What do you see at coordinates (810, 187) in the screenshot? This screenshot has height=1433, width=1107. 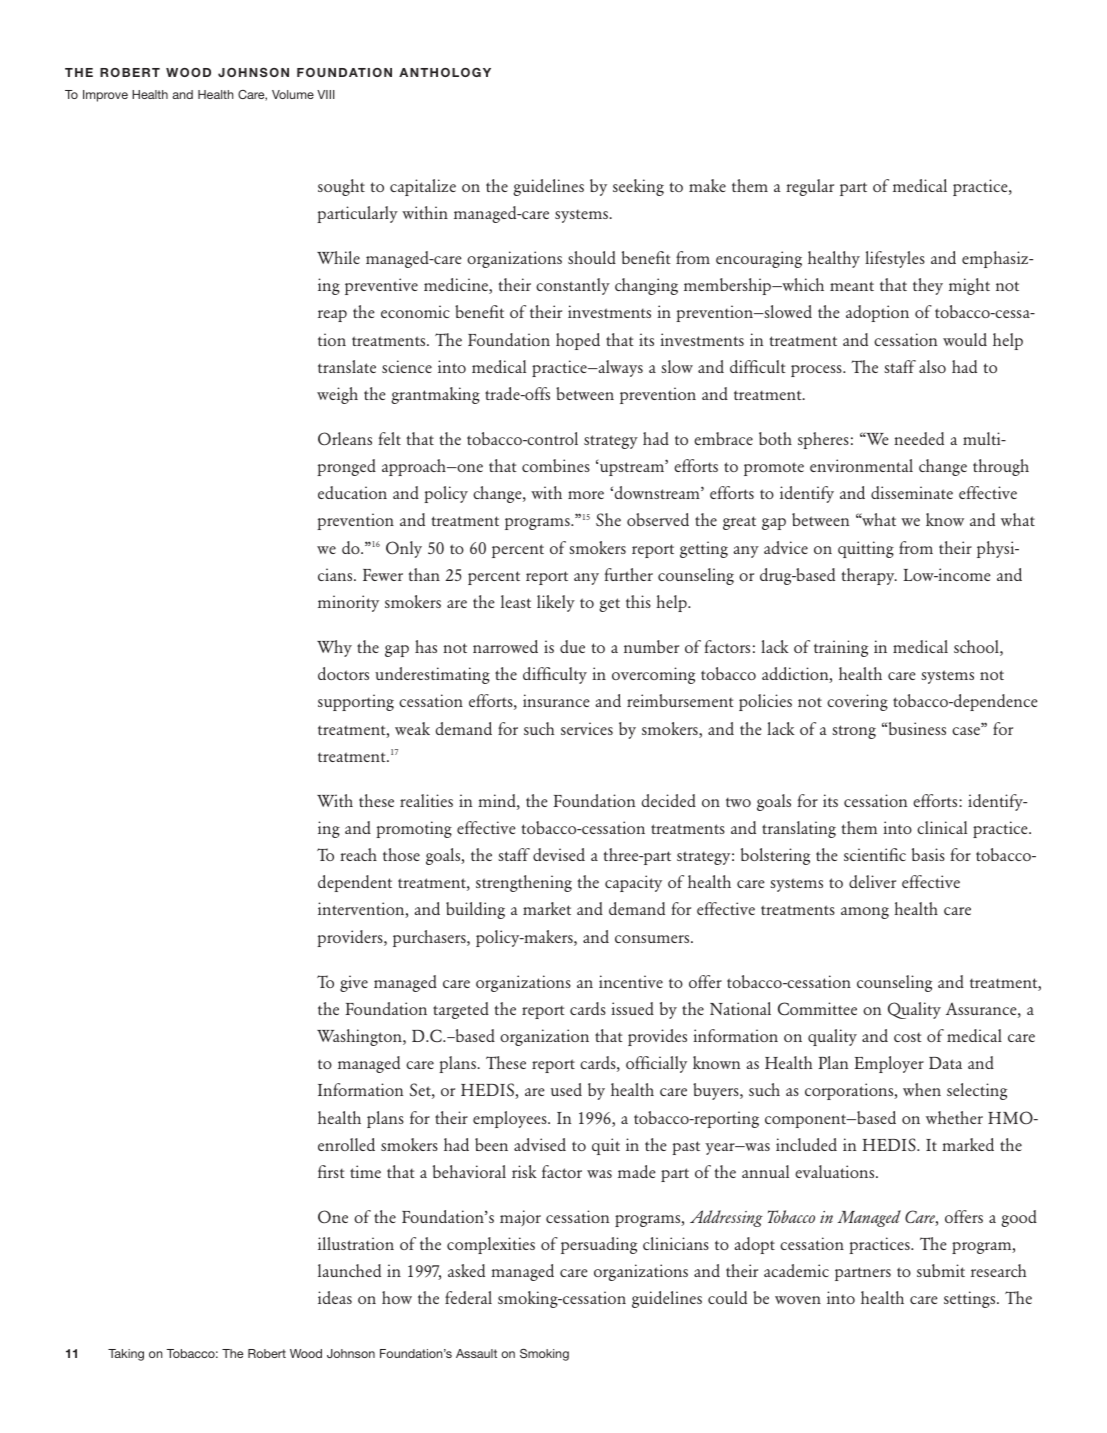 I see `regular` at bounding box center [810, 187].
